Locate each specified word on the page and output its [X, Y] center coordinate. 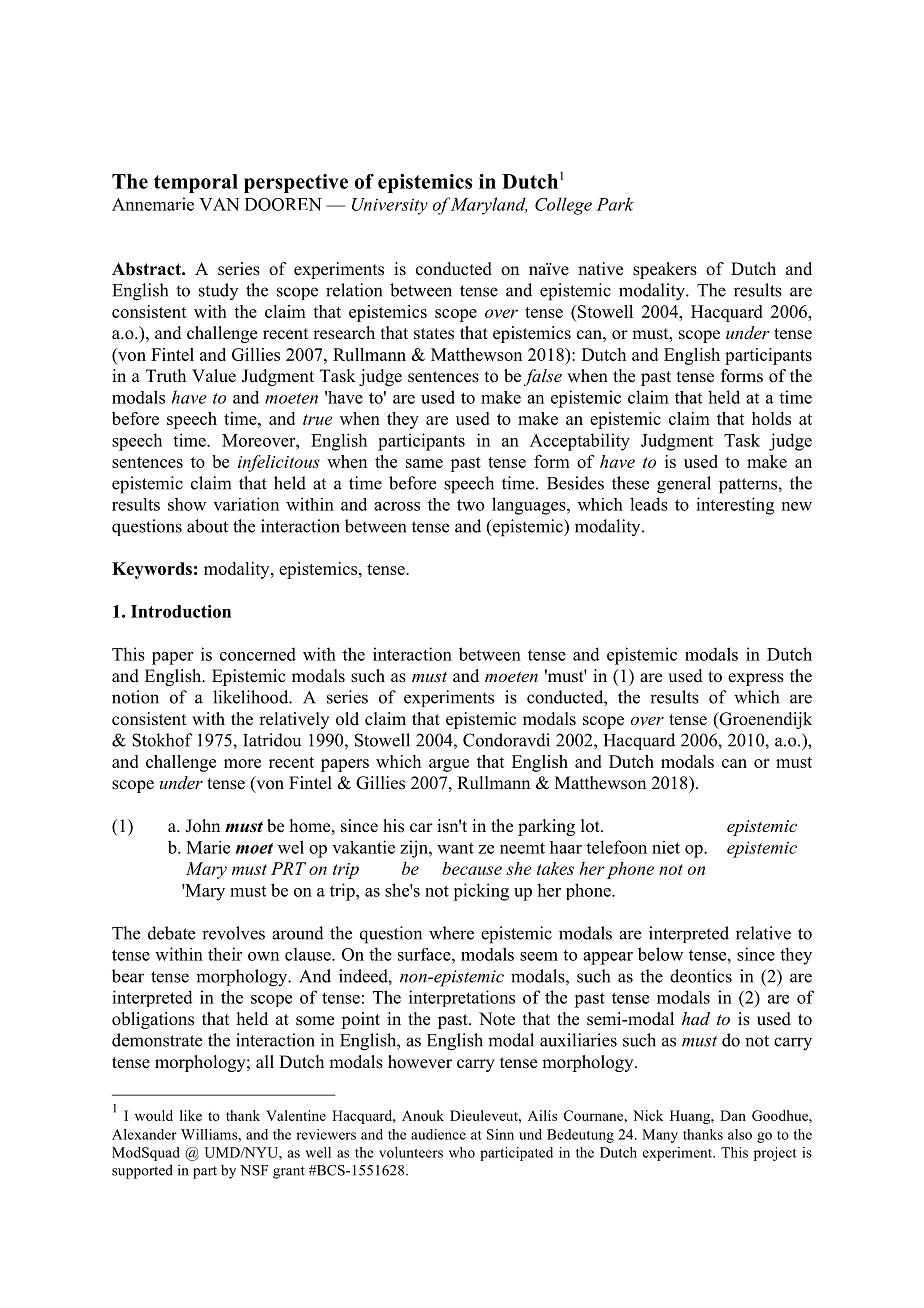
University [390, 206]
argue [449, 765]
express [756, 679]
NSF [254, 1170]
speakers [665, 270]
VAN [219, 204]
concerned [258, 654]
